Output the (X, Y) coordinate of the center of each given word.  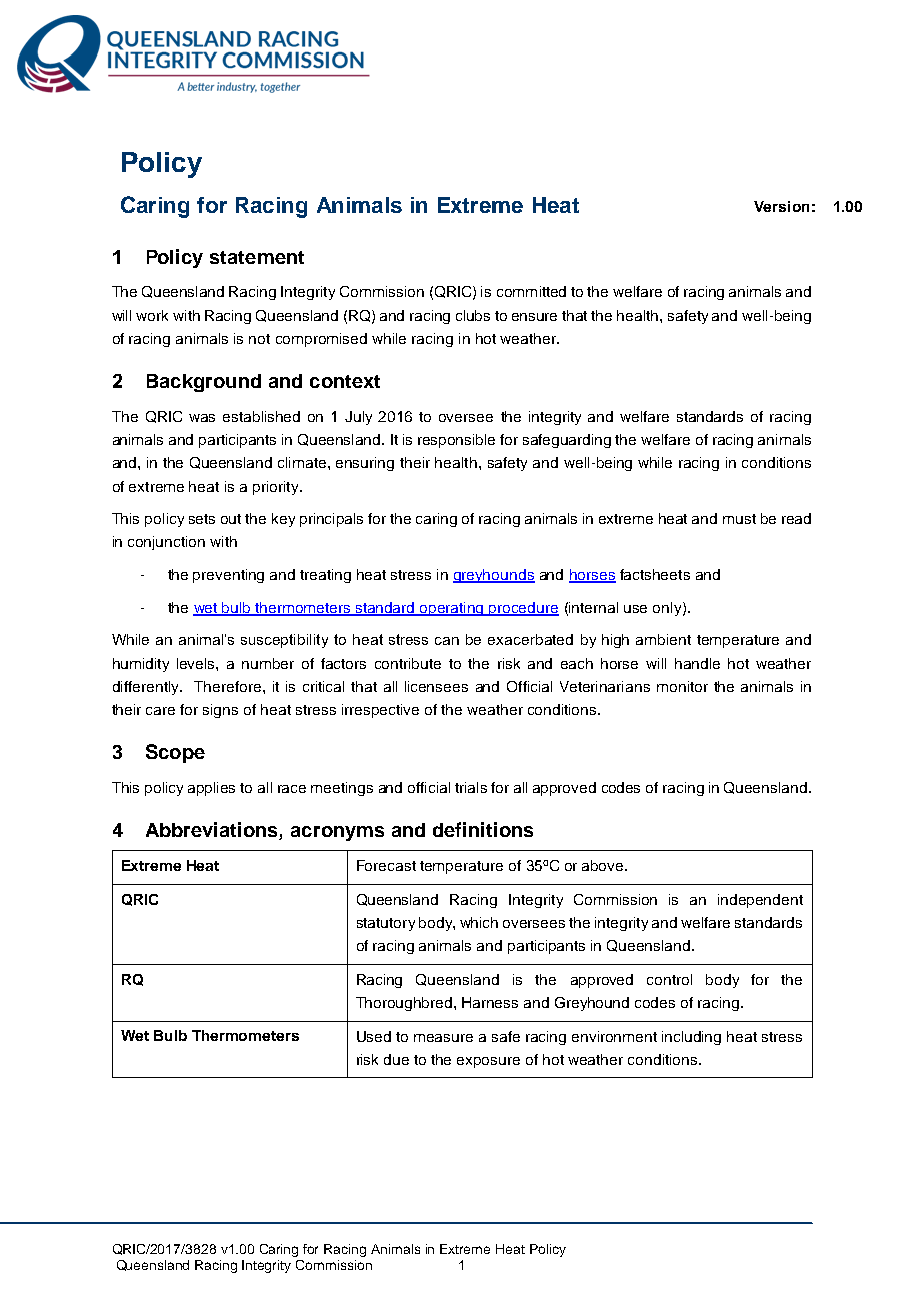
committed (531, 291)
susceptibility (284, 641)
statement (257, 257)
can (447, 641)
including (691, 1038)
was (202, 418)
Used (374, 1036)
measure (443, 1038)
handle (697, 663)
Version (781, 206)
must (739, 519)
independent (760, 901)
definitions (483, 829)
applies (211, 789)
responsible (456, 441)
